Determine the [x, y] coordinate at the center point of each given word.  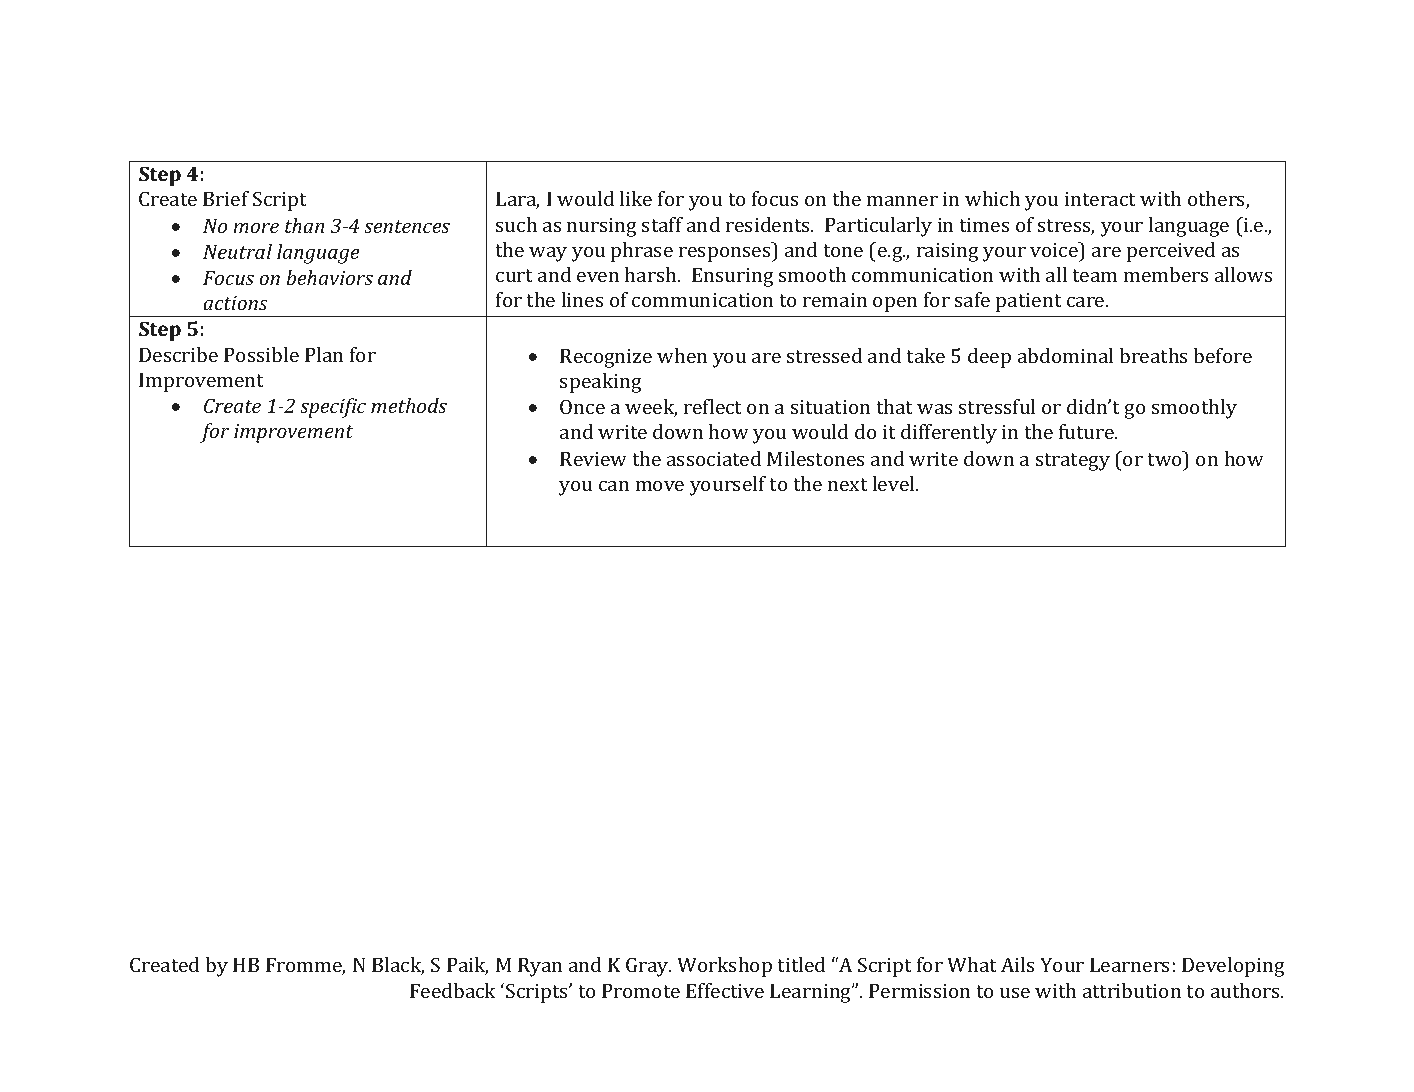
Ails [1017, 964]
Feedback [453, 990]
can [614, 486]
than [304, 225]
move [660, 486]
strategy [1073, 462]
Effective [725, 990]
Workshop [724, 967]
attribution [1132, 990]
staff [662, 224]
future [1088, 431]
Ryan [540, 967]
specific [333, 408]
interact [1100, 199]
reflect [712, 406]
